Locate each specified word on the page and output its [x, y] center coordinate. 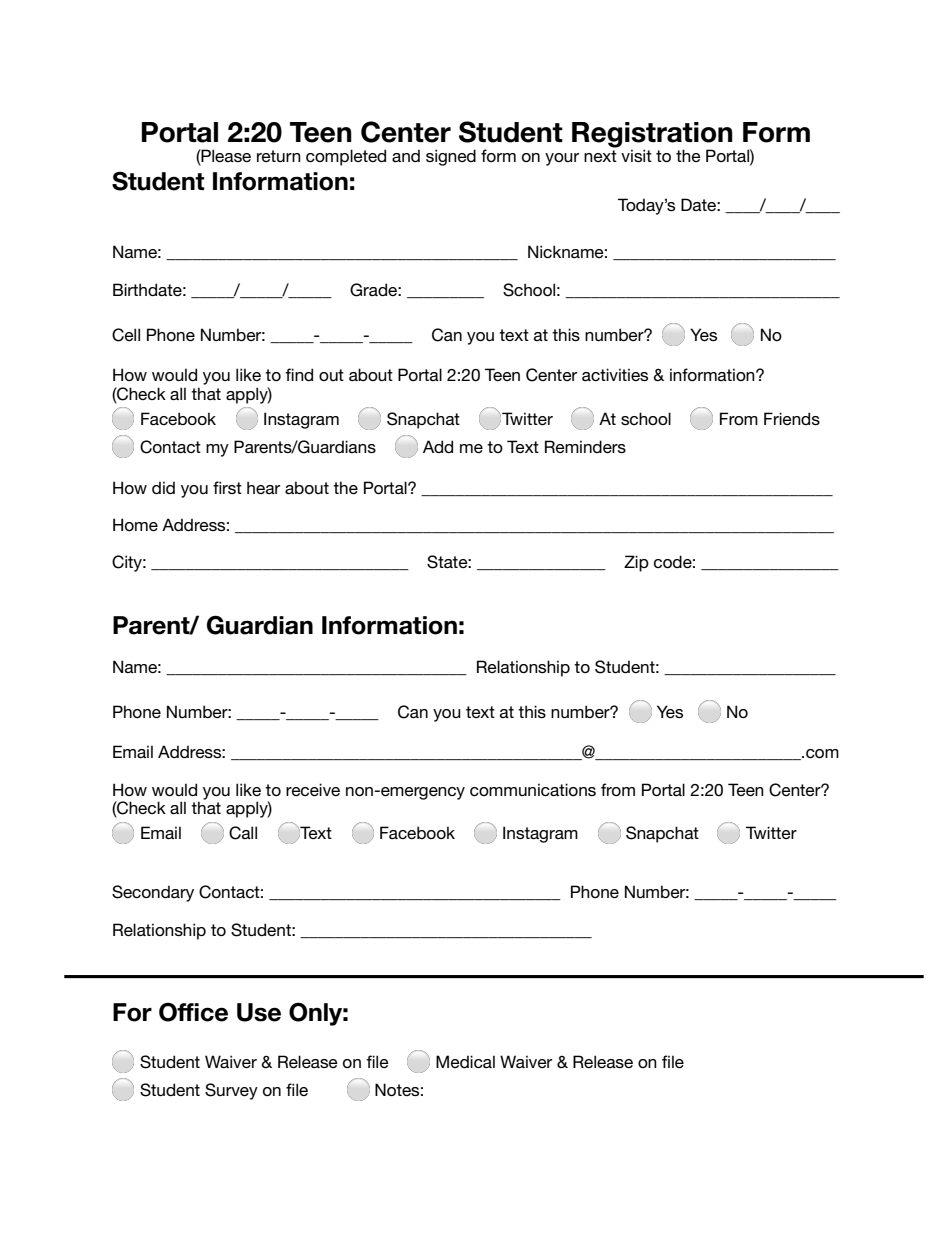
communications [533, 789]
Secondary [153, 893]
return [279, 156]
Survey [231, 1091]
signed [451, 157]
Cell [126, 335]
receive [313, 789]
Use [259, 1012]
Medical [465, 1061]
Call [243, 833]
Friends [792, 418]
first [227, 487]
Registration [652, 136]
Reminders [585, 446]
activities [615, 374]
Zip [636, 563]
